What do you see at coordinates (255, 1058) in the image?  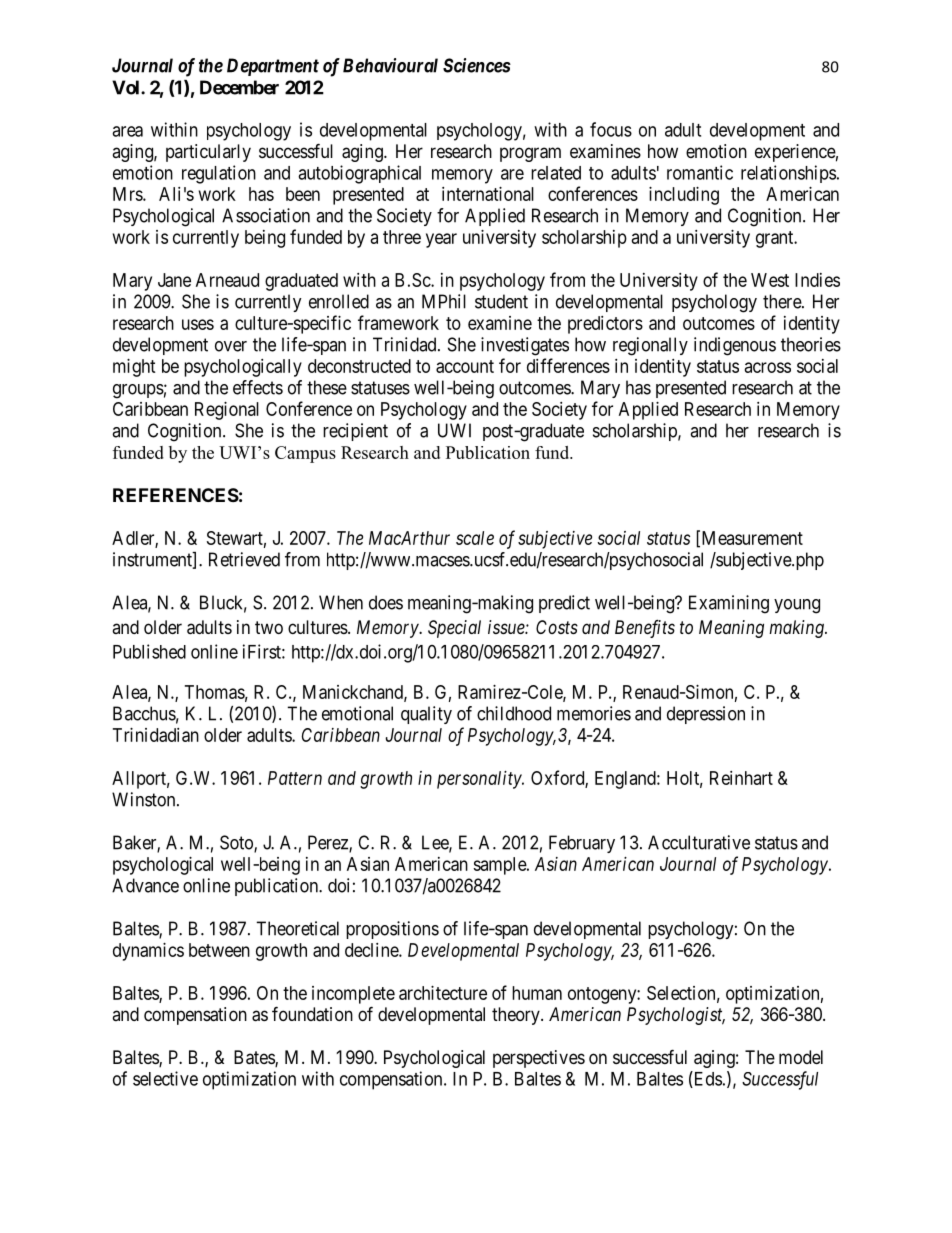 I see `Bates` at bounding box center [255, 1058].
